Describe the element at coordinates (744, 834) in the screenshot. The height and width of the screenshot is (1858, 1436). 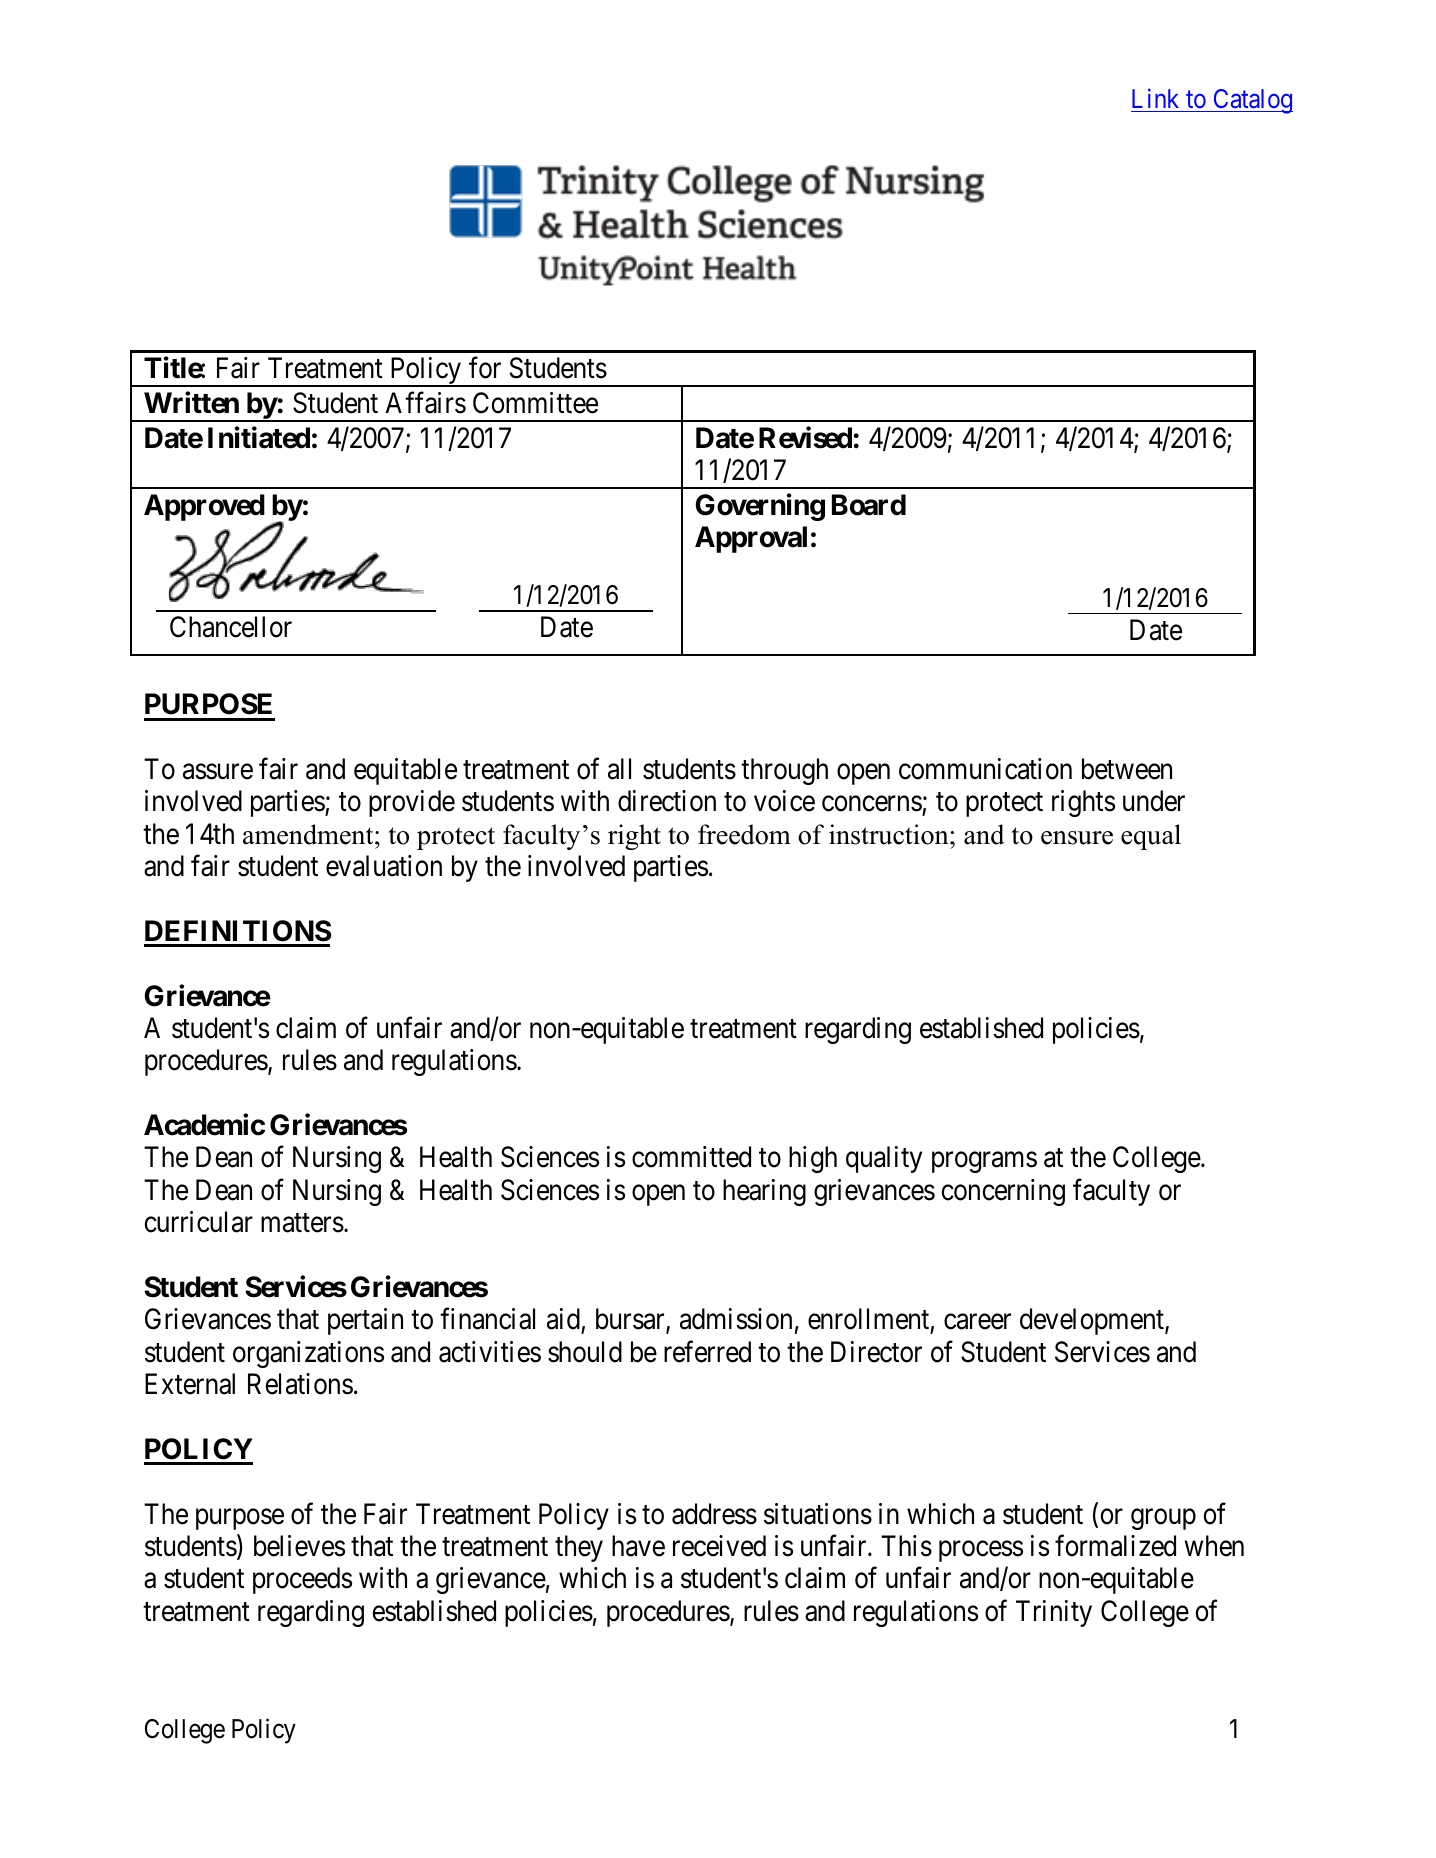
I see `freedom` at that location.
